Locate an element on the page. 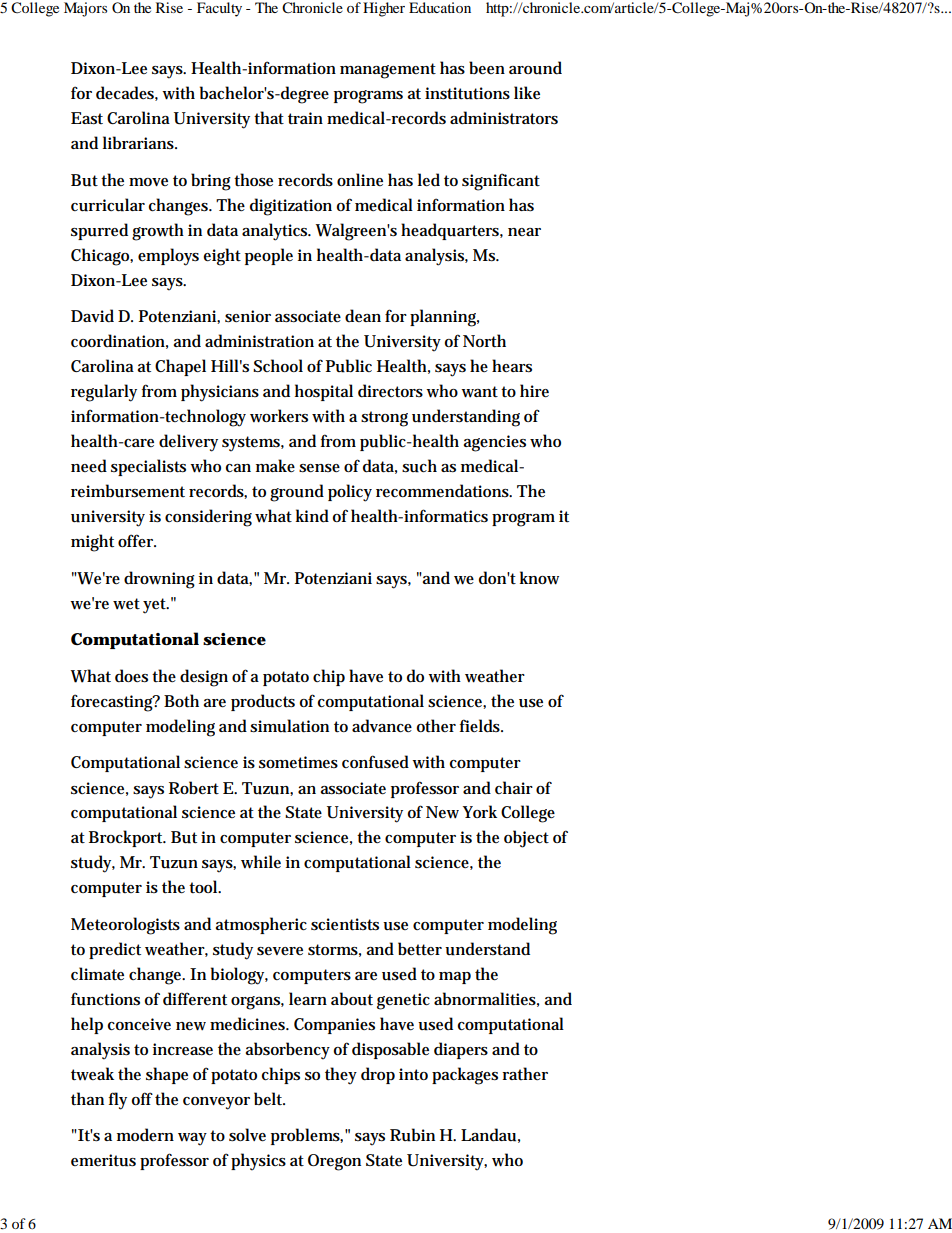 The height and width of the page is (1233, 952). North is located at coordinates (484, 341).
